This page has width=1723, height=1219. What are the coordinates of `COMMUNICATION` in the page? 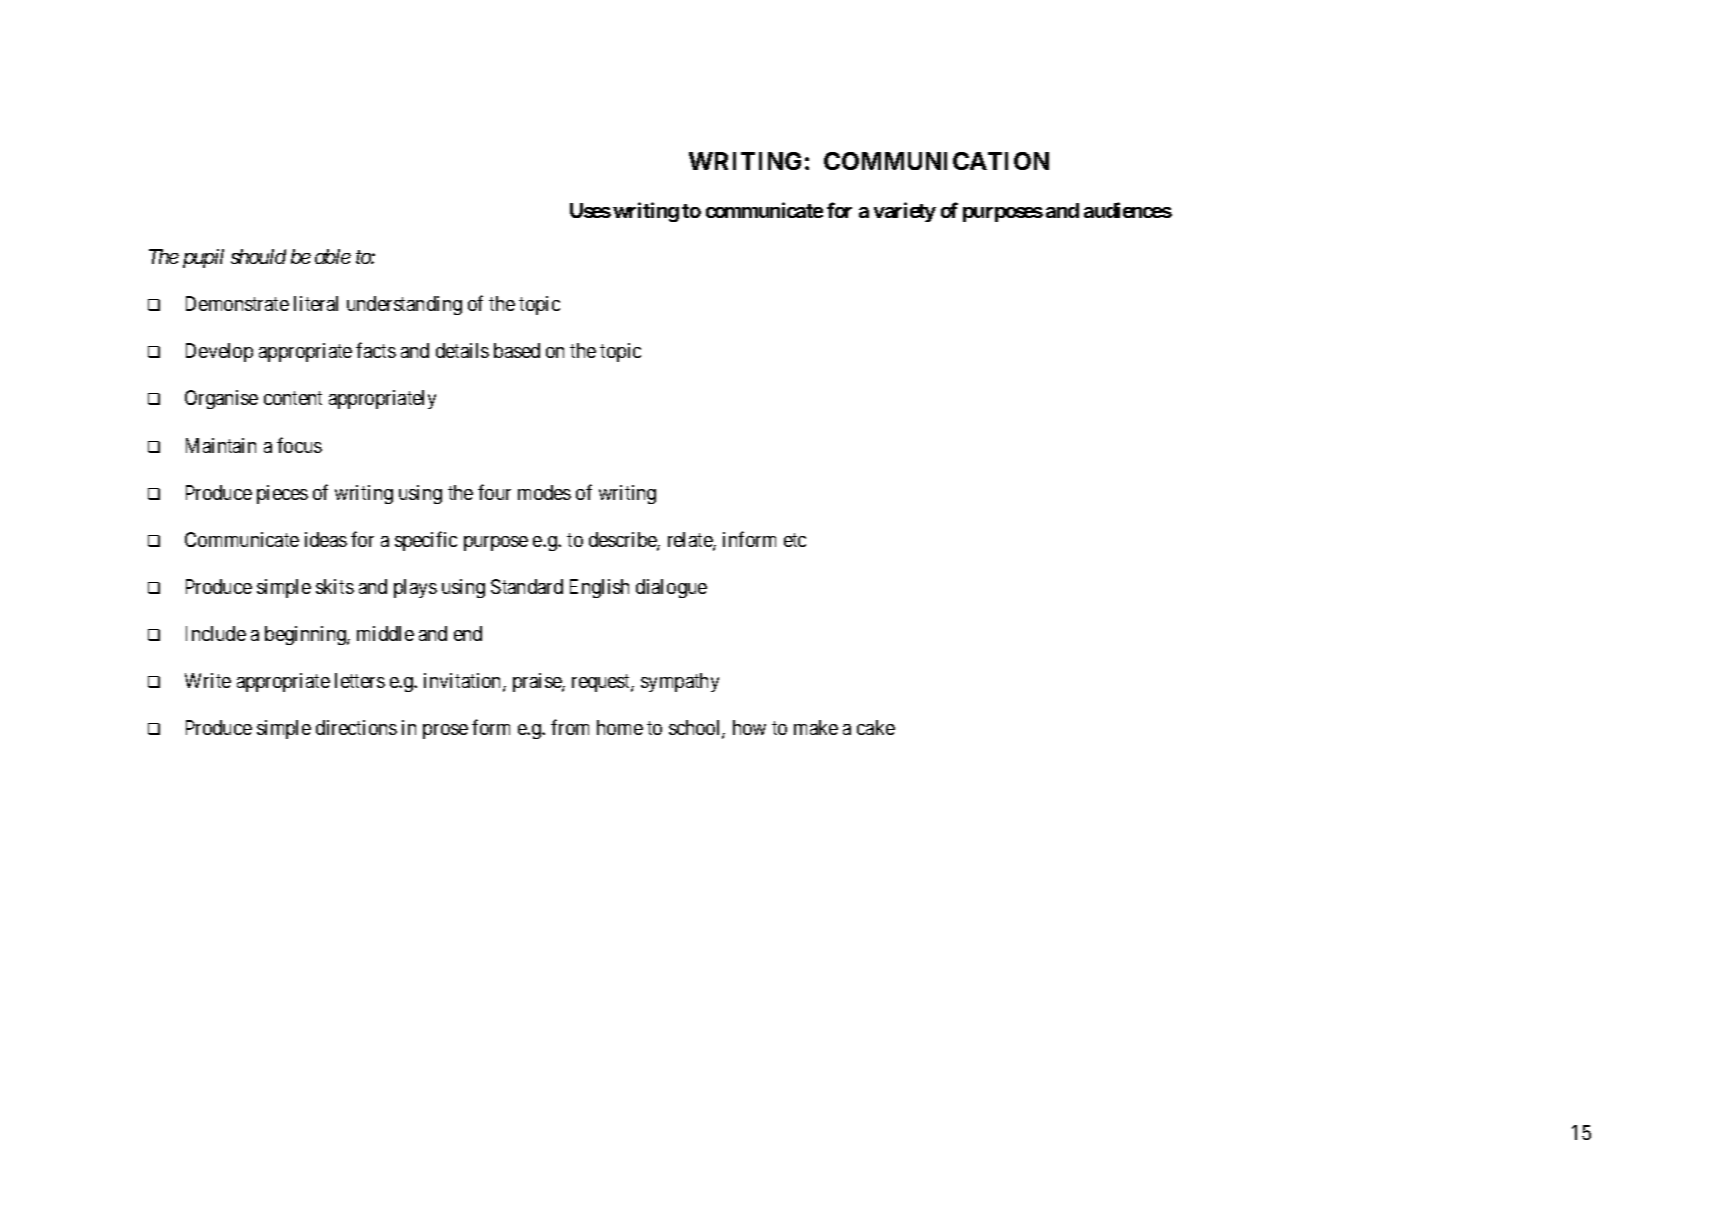 It's located at (936, 161).
